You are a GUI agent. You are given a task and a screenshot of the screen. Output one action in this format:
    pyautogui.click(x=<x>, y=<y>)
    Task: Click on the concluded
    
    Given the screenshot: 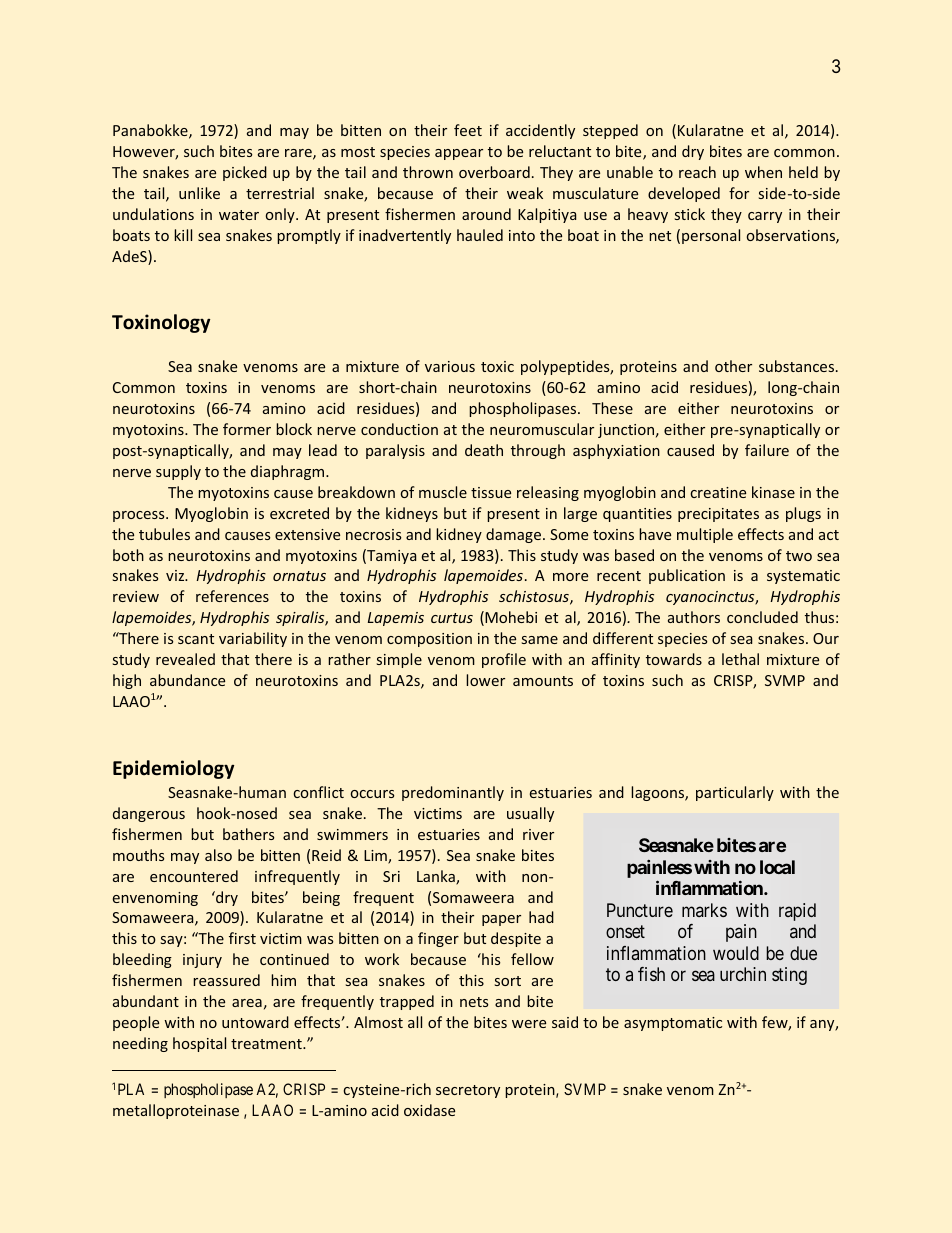 What is the action you would take?
    pyautogui.click(x=762, y=617)
